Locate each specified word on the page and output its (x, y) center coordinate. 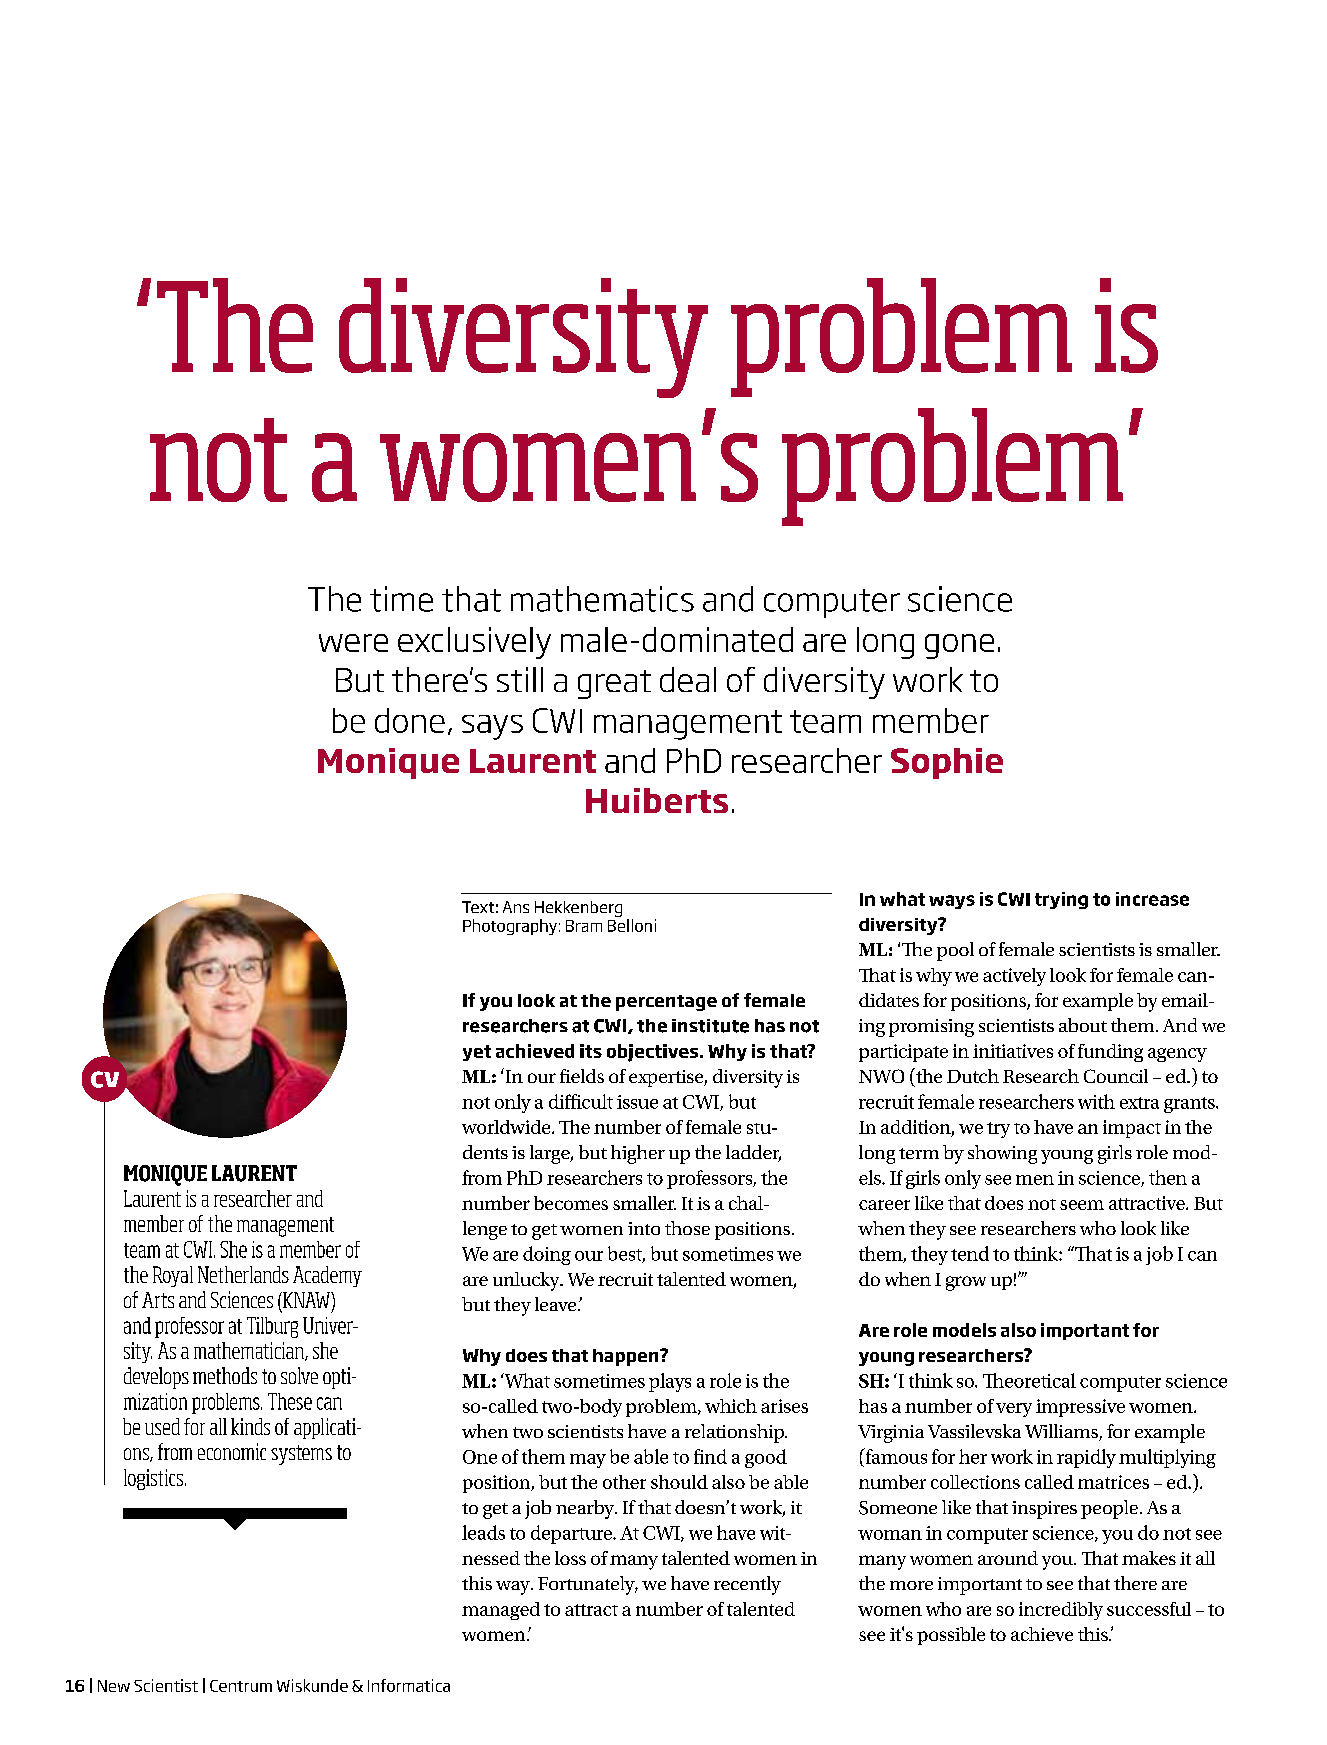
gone (959, 646)
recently (747, 1585)
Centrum (241, 1686)
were (353, 643)
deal (688, 679)
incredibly (1061, 1611)
